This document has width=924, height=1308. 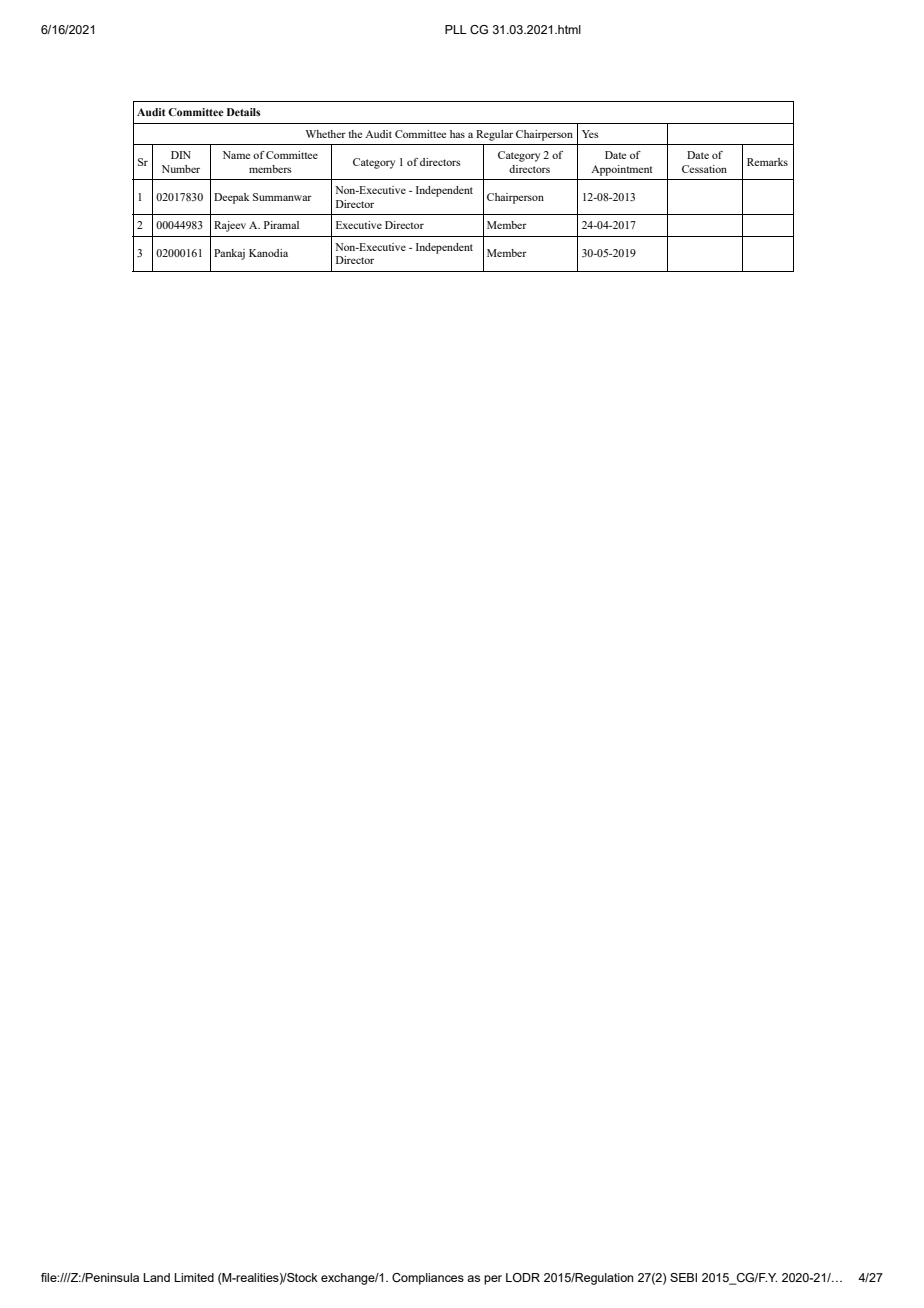 What do you see at coordinates (767, 162) in the document?
I see `Remarks` at bounding box center [767, 162].
